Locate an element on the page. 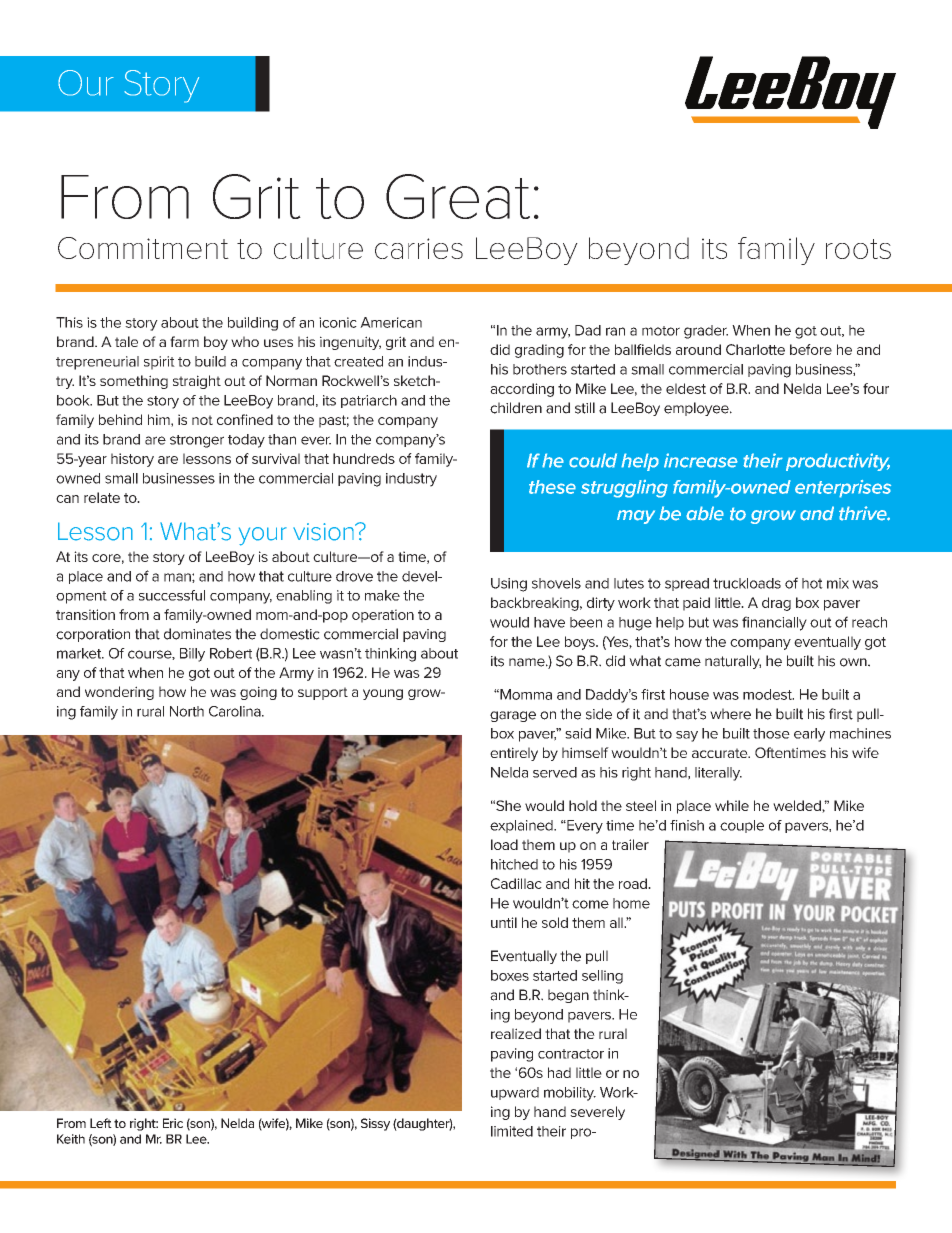 The width and height of the image is (952, 1233). roots is located at coordinates (858, 249).
